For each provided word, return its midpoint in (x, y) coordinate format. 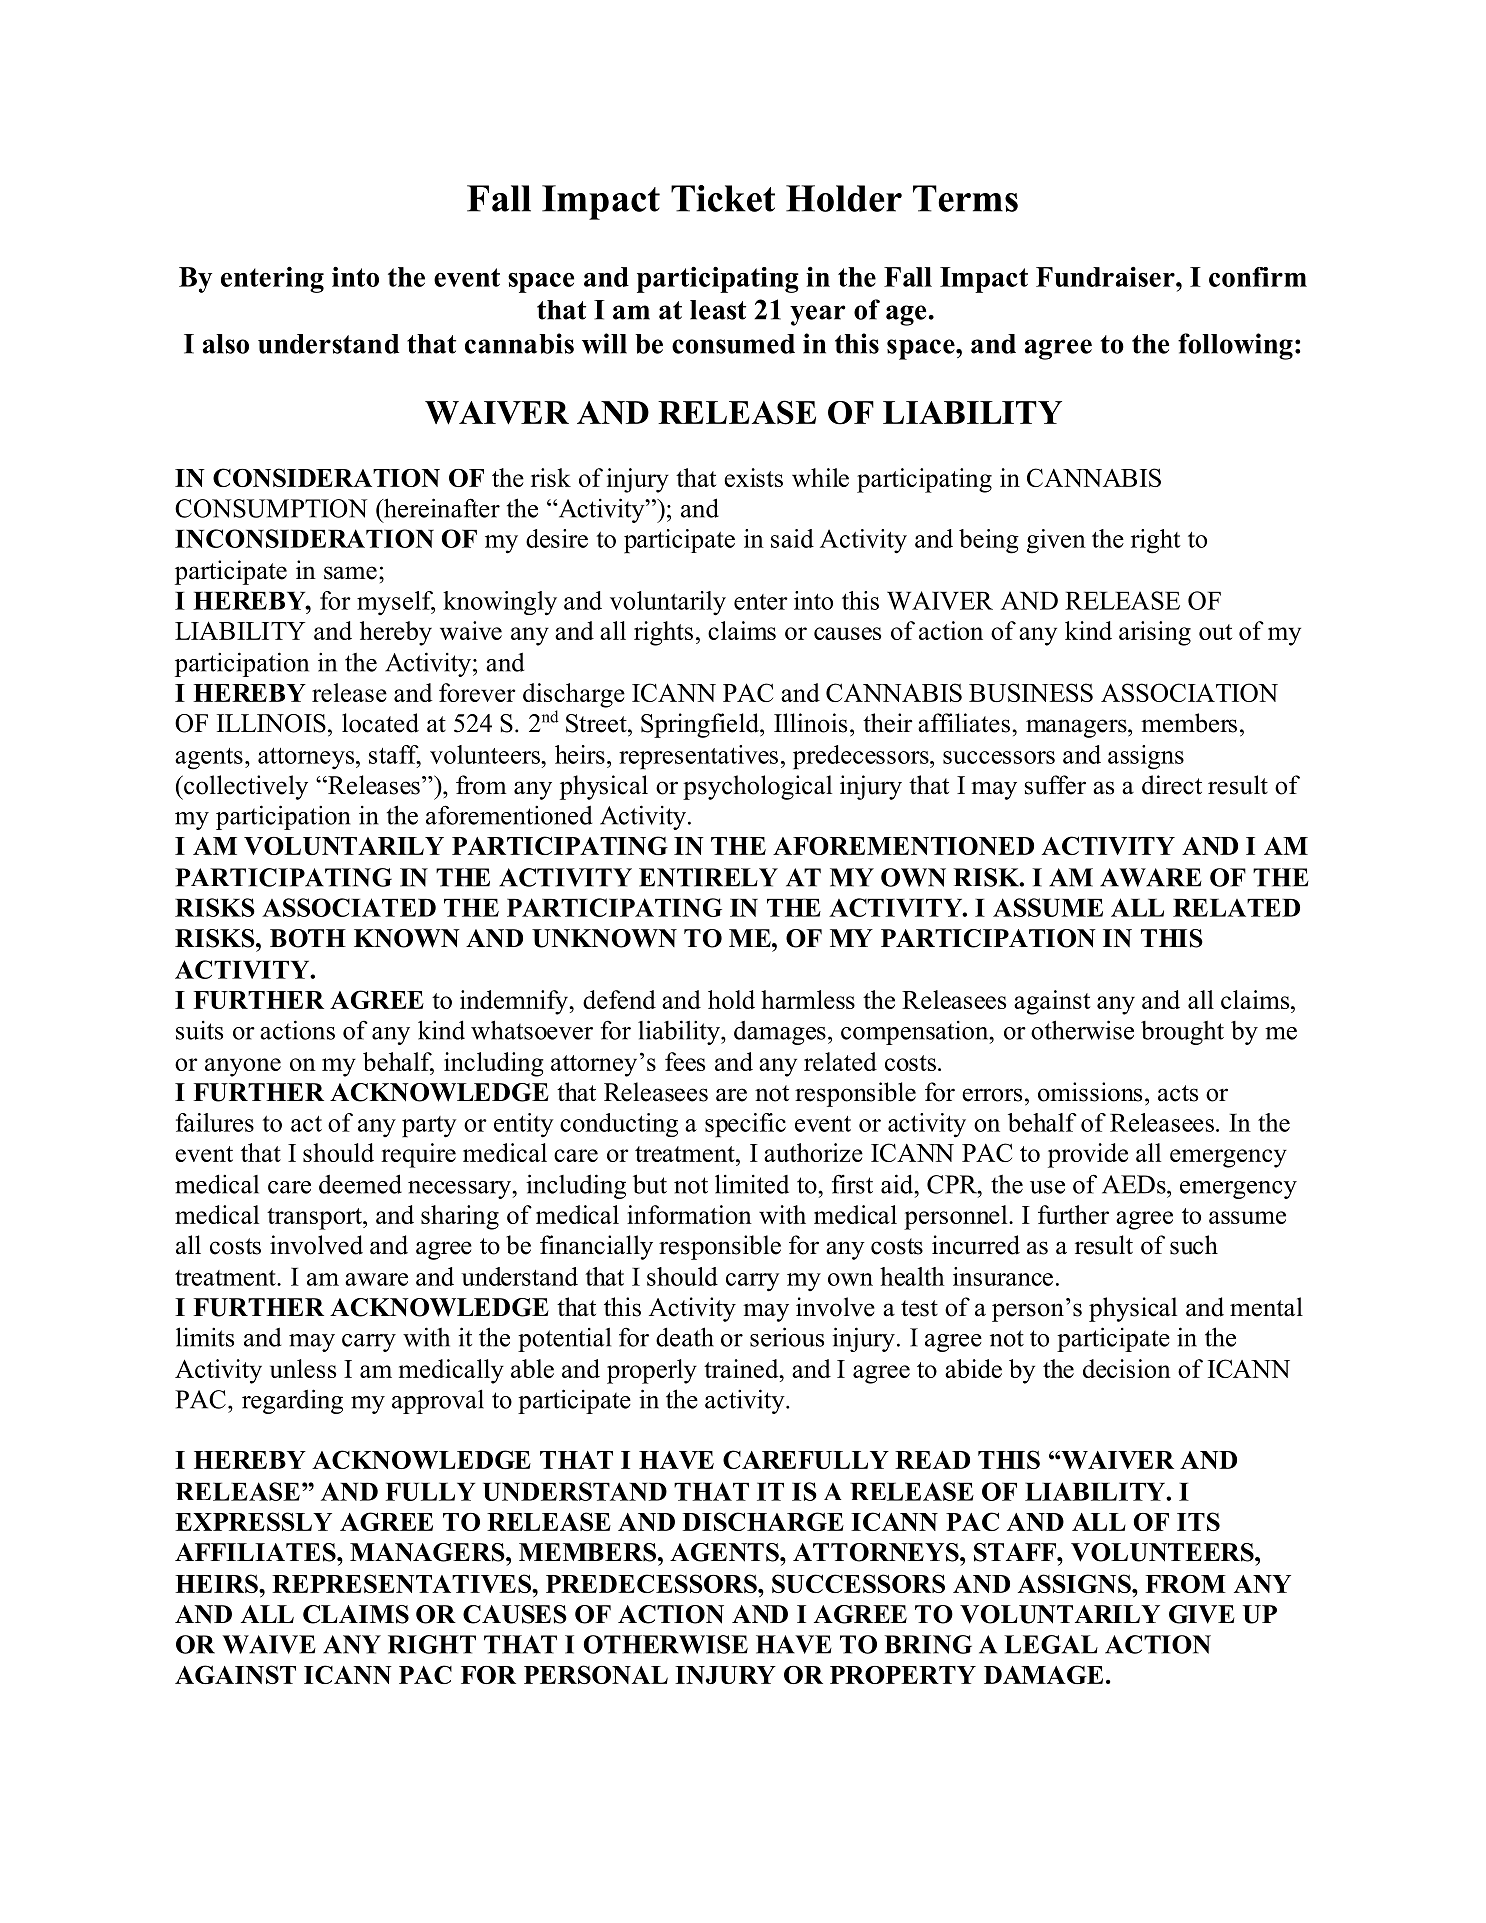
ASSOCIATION (1189, 692)
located (380, 723)
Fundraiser (1106, 277)
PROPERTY (903, 1675)
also (226, 344)
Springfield (701, 725)
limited (752, 1184)
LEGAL (1051, 1644)
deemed (360, 1184)
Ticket (723, 198)
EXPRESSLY (253, 1521)
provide (1088, 1155)
